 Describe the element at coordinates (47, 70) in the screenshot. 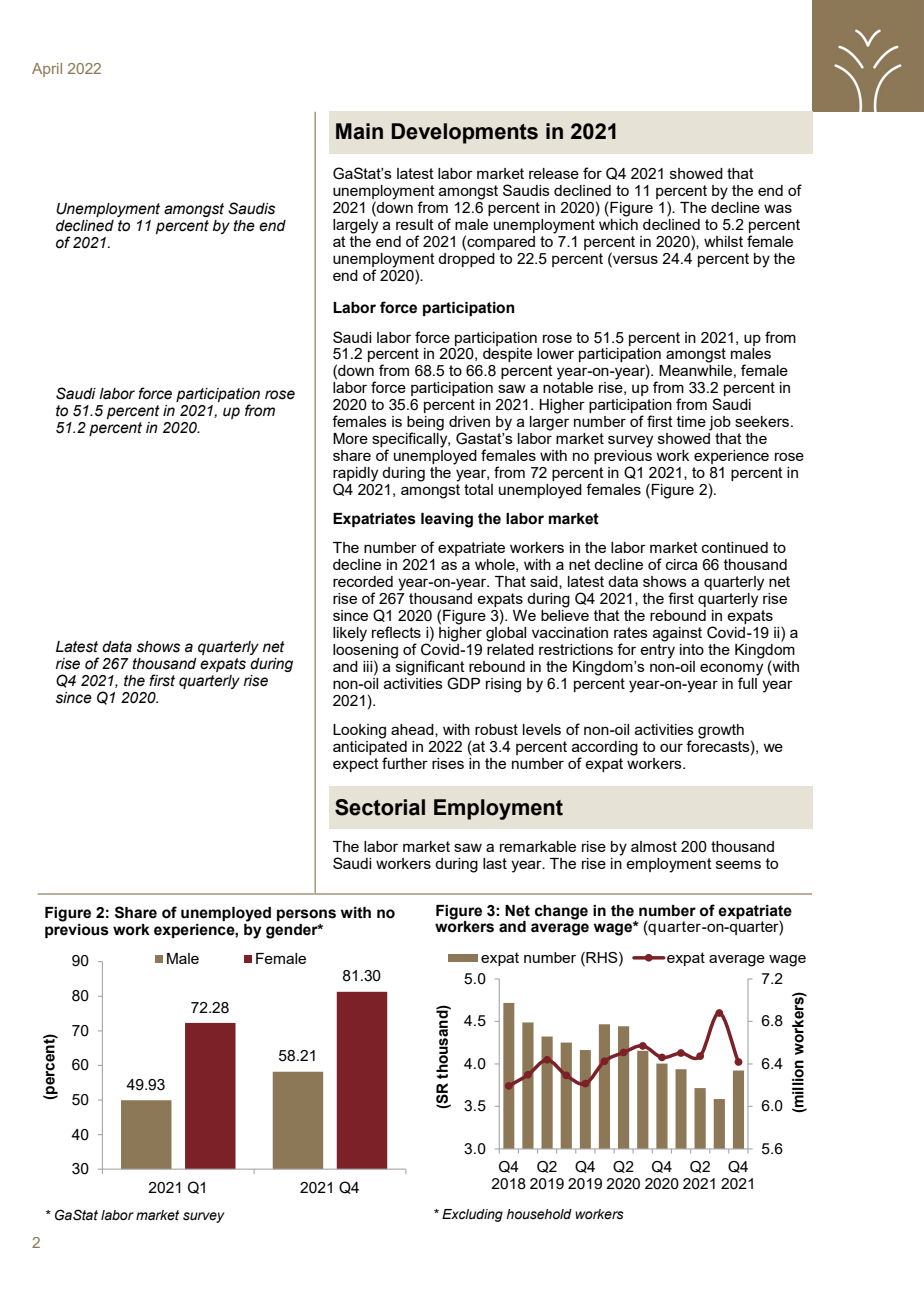

I see `April` at that location.
